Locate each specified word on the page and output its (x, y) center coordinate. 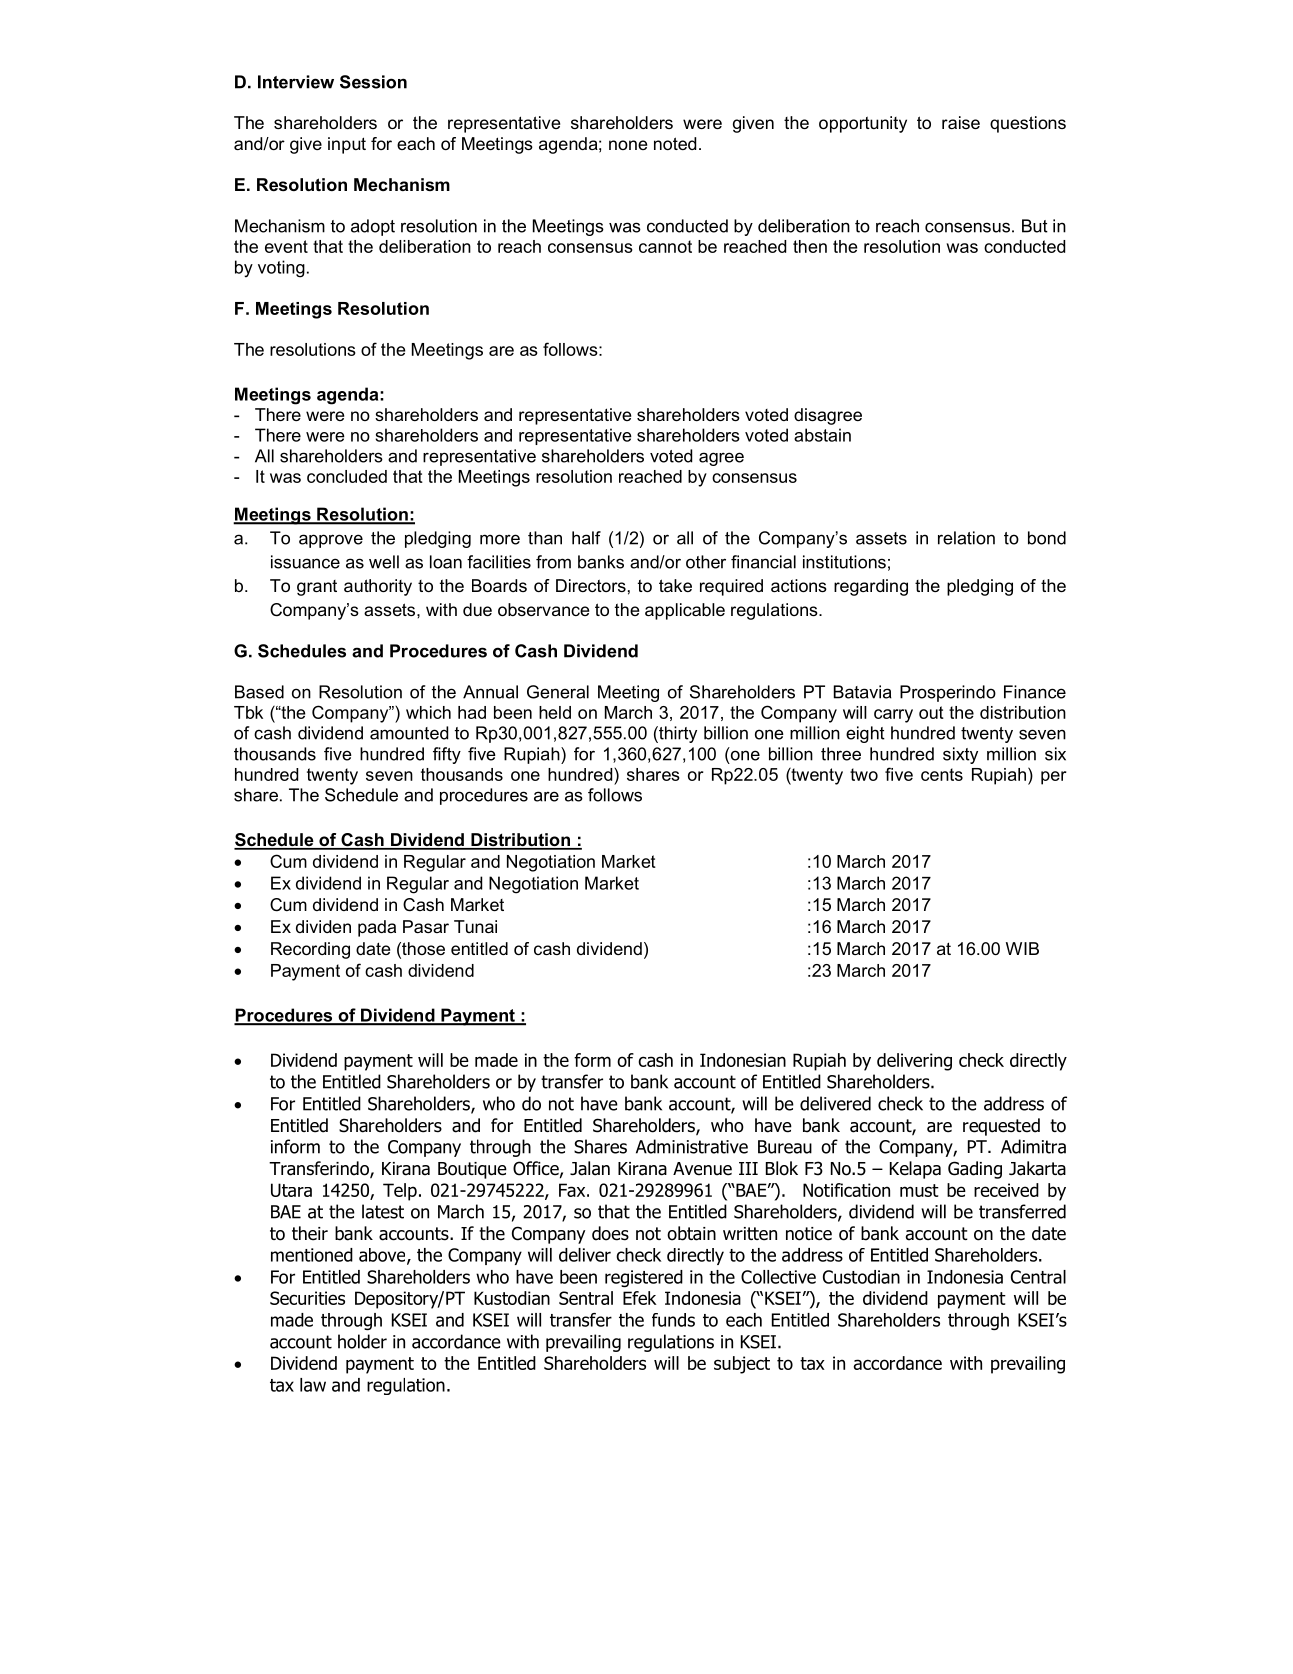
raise (961, 122)
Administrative (692, 1146)
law (313, 1385)
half (586, 538)
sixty (960, 755)
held (555, 712)
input (347, 145)
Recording (310, 950)
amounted (409, 733)
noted (675, 143)
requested (1001, 1127)
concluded (347, 476)
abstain (822, 435)
